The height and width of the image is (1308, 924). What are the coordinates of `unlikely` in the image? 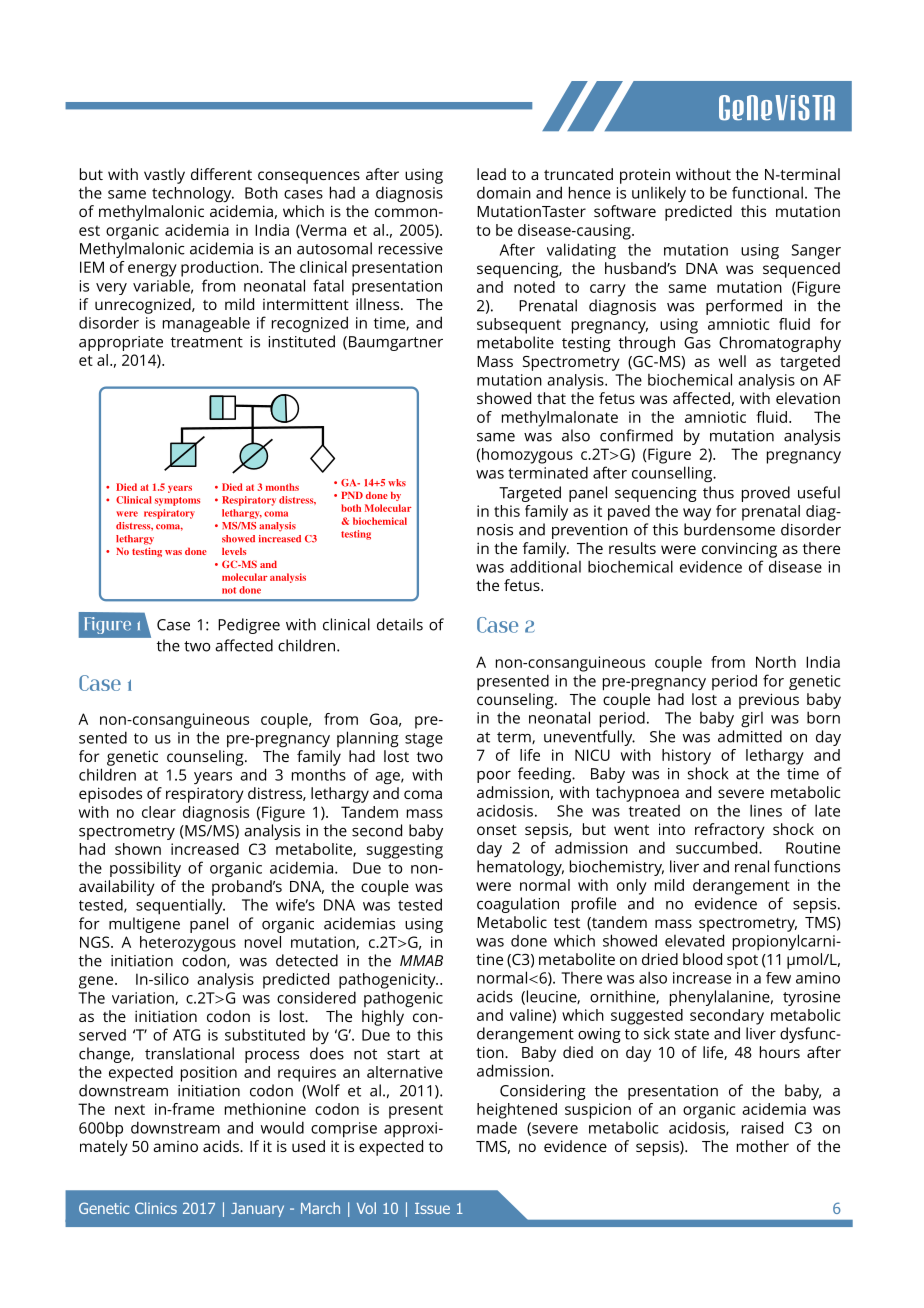 It's located at (659, 194).
